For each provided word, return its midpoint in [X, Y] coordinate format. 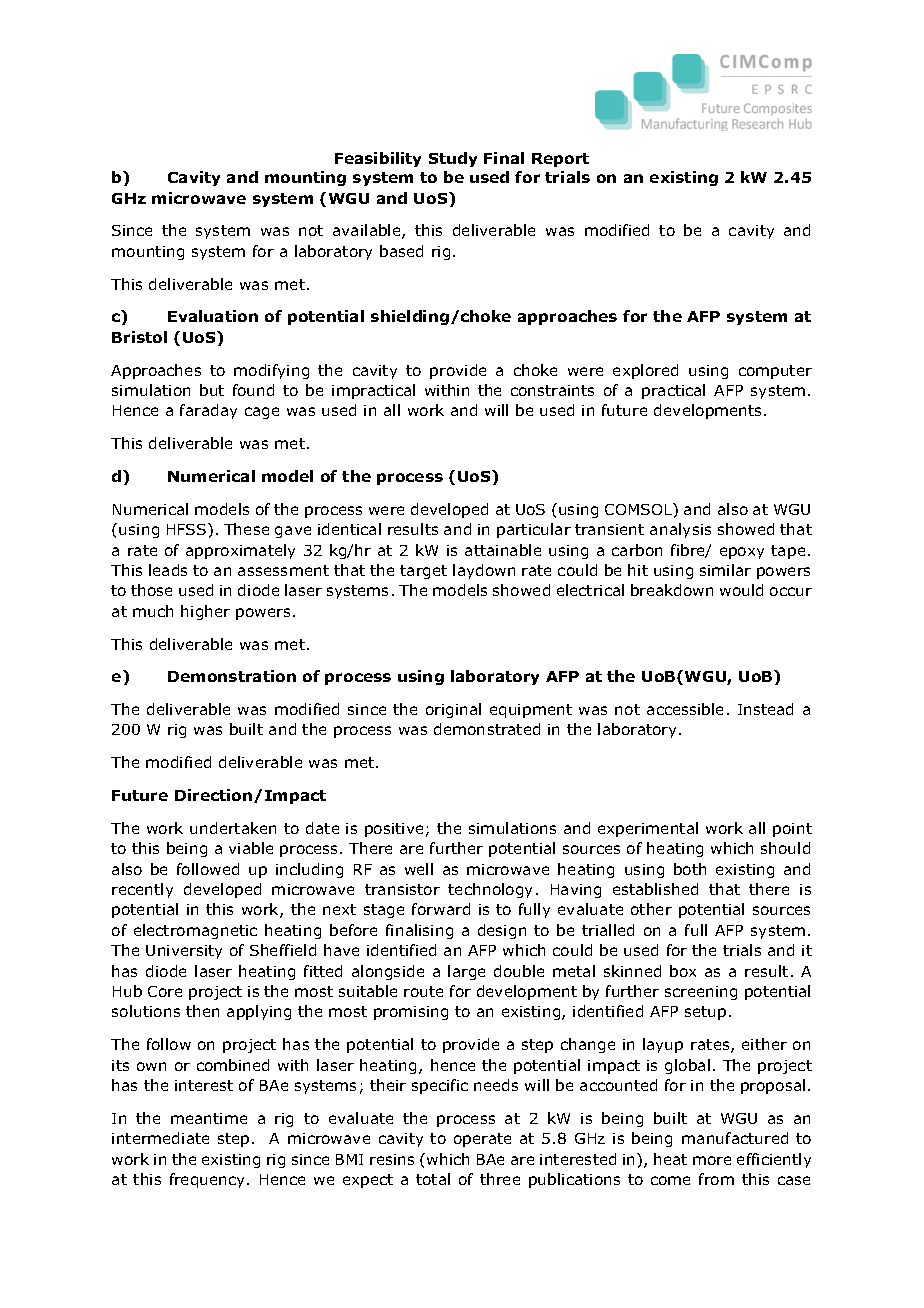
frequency [209, 1180]
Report [560, 160]
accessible [685, 709]
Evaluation [213, 316]
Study [453, 159]
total [433, 1179]
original [453, 710]
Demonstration [232, 676]
